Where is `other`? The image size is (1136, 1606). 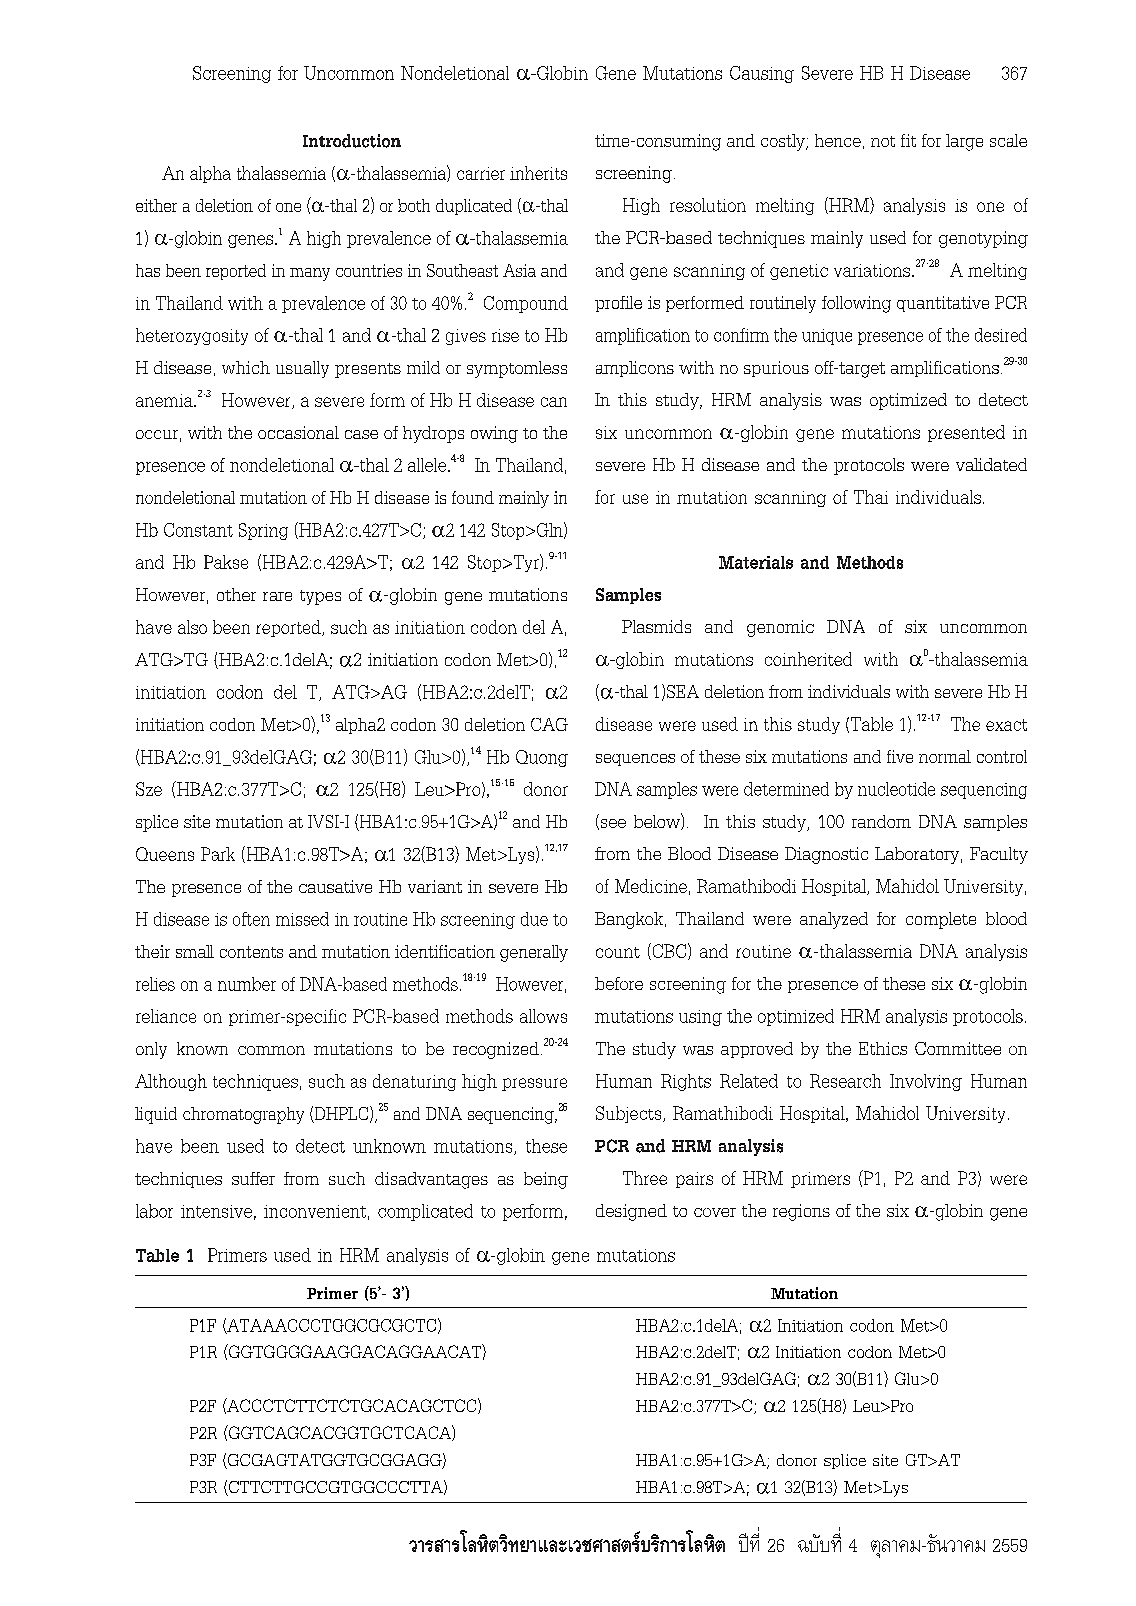
other is located at coordinates (236, 594).
